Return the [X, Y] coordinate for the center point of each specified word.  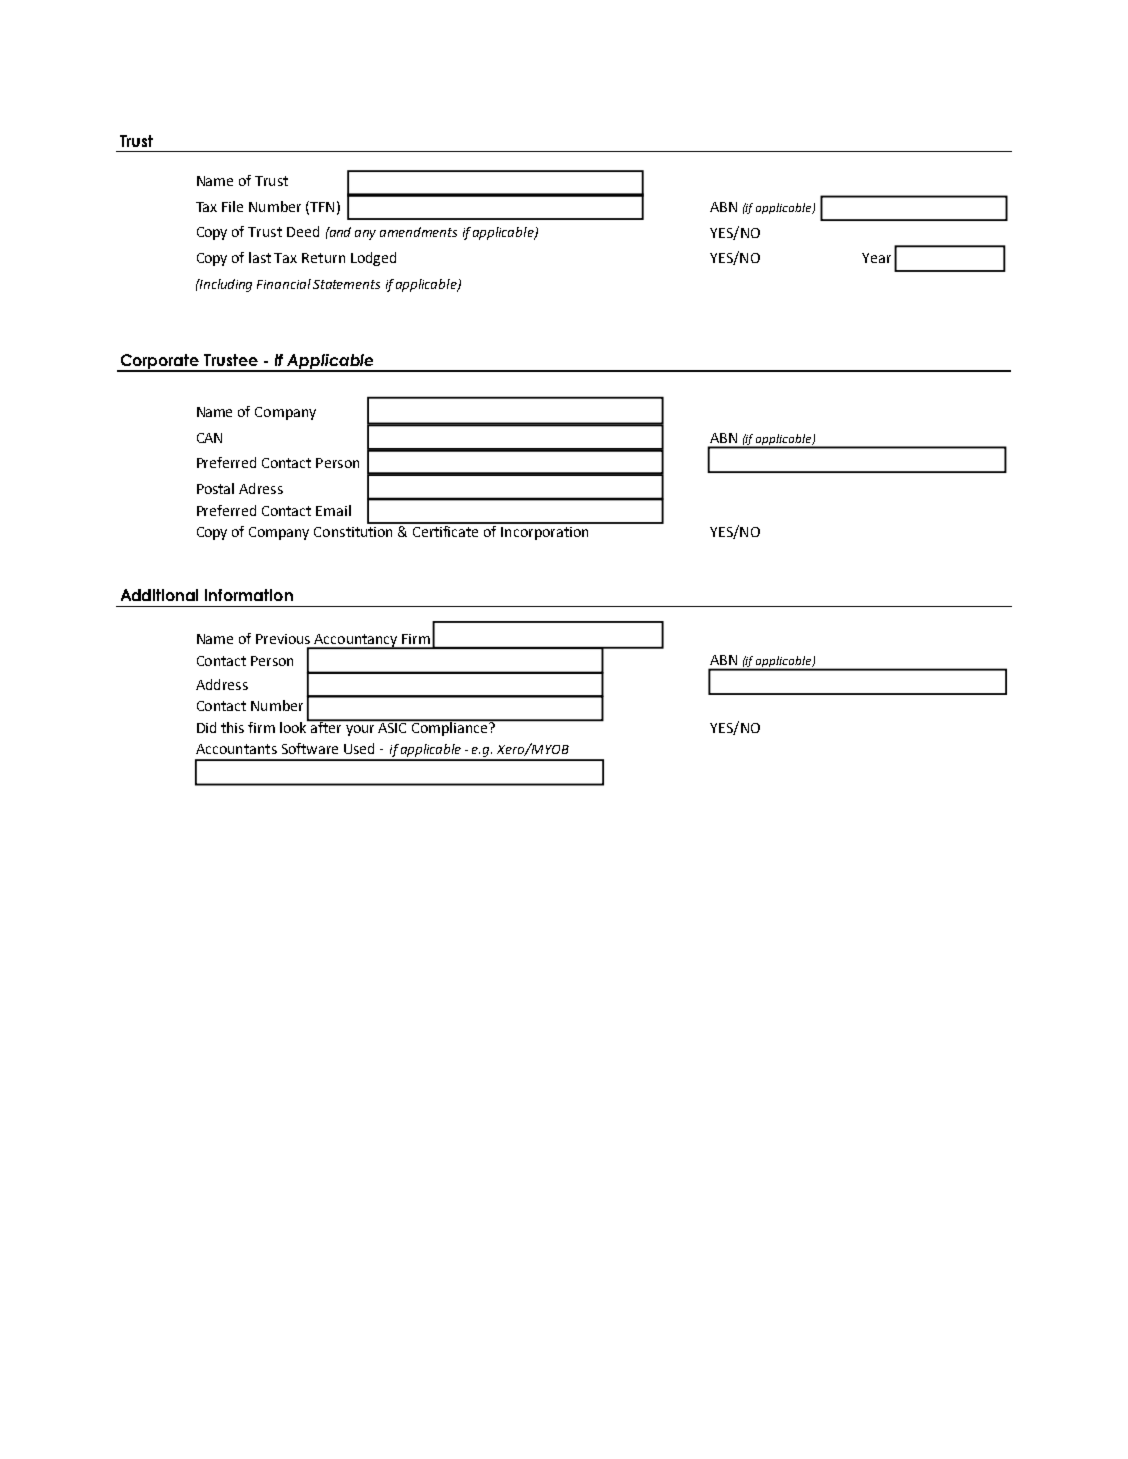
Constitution [353, 532]
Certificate [446, 530]
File [232, 206]
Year [876, 258]
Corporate [159, 362]
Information [249, 595]
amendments [418, 232]
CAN [209, 438]
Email [333, 510]
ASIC [393, 726]
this [232, 727]
